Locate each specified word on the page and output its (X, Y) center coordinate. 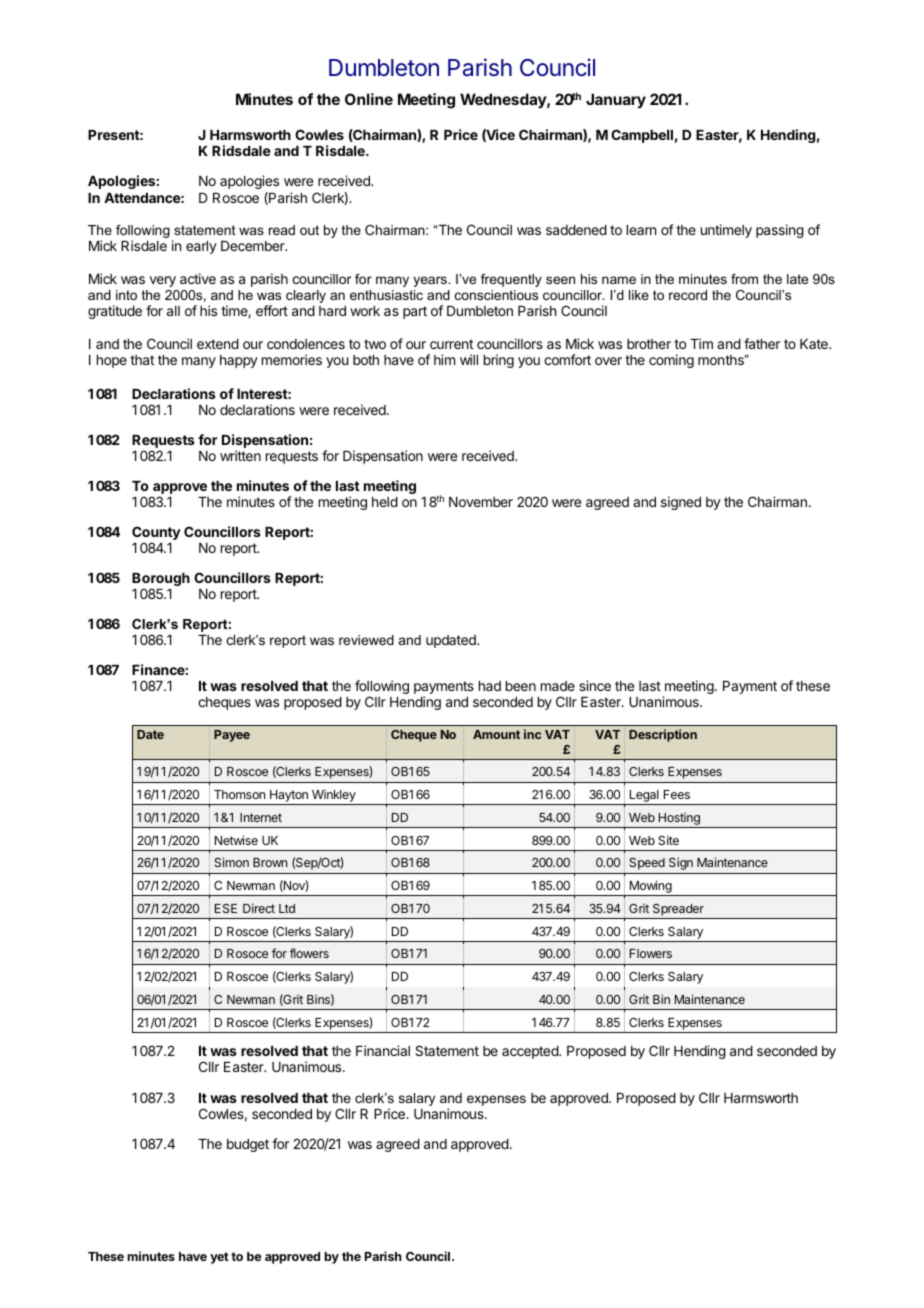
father (762, 343)
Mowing (650, 888)
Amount (496, 734)
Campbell (642, 136)
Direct (259, 908)
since (595, 685)
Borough (161, 581)
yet (219, 1258)
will (469, 359)
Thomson (239, 794)
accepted (531, 1052)
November (481, 502)
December (254, 246)
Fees (677, 794)
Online (369, 99)
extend (218, 344)
